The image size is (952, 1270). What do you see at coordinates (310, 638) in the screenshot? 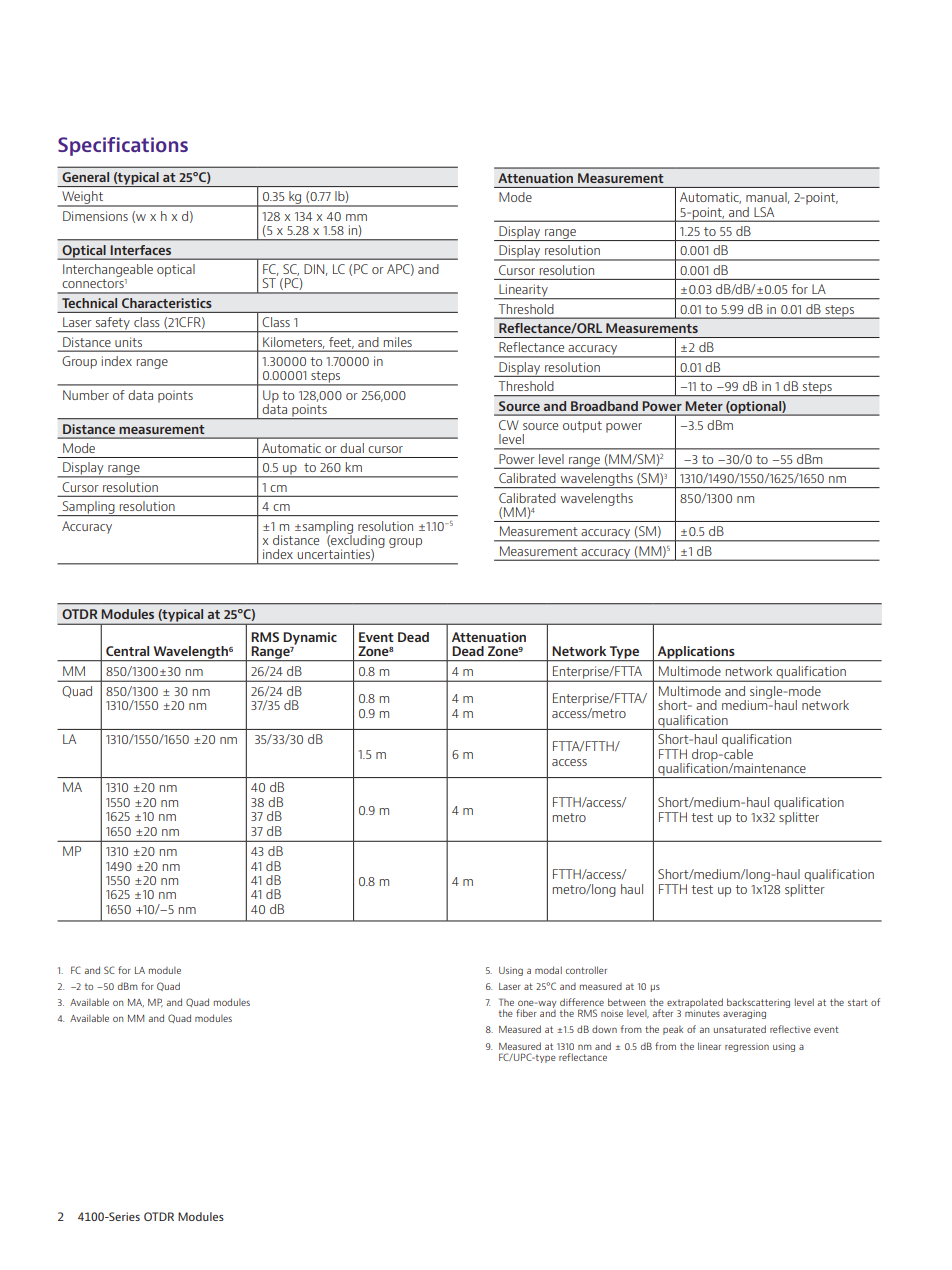
I see `Dynamic` at bounding box center [310, 638].
